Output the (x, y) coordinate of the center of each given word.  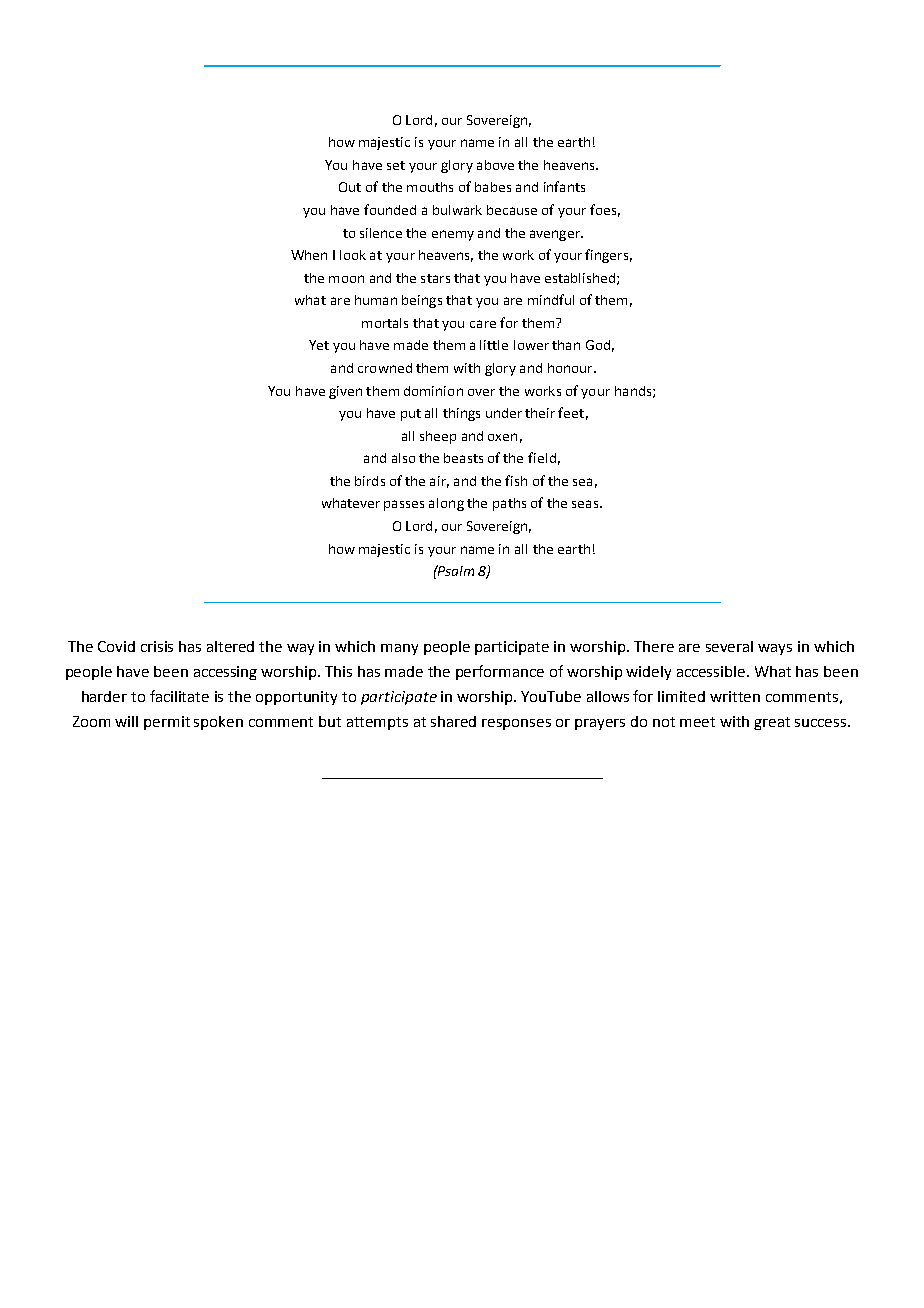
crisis (157, 646)
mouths (430, 187)
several (729, 646)
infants (564, 186)
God (598, 345)
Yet (319, 345)
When (309, 255)
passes (404, 505)
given (345, 392)
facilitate (179, 696)
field (542, 457)
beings (422, 301)
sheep (438, 437)
